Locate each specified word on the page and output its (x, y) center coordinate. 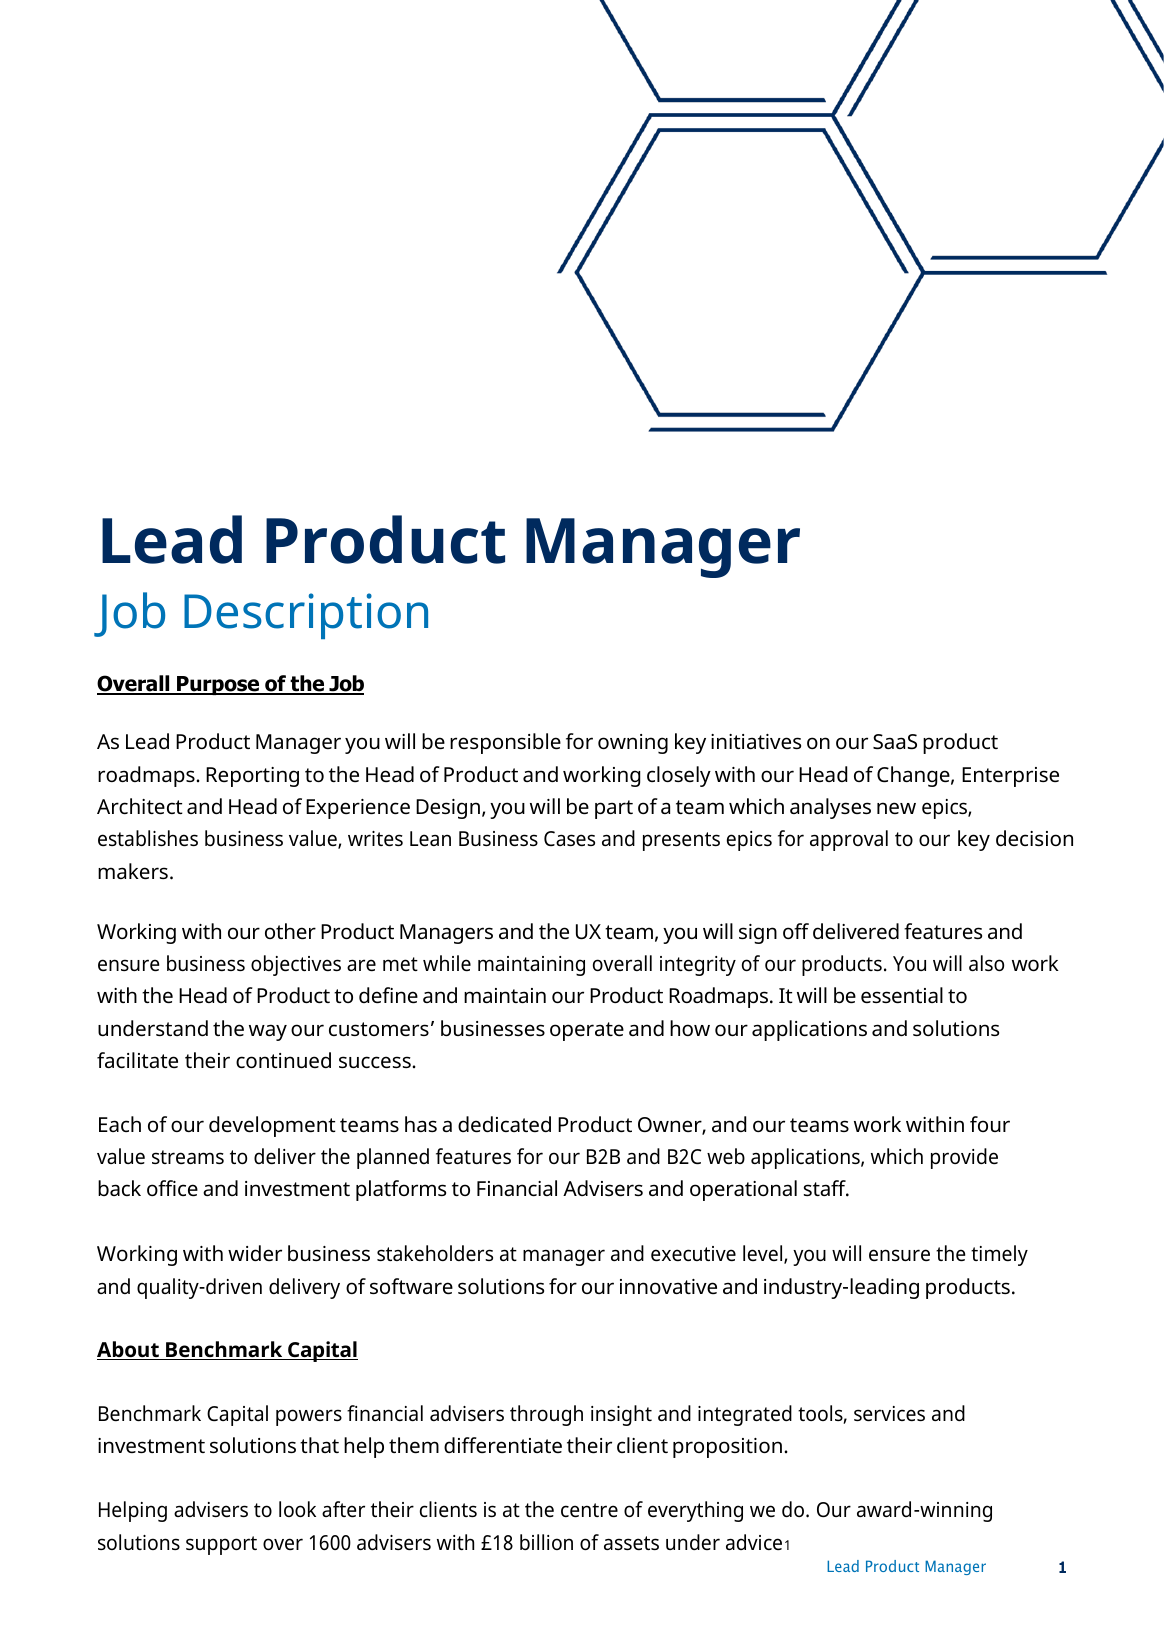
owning (633, 744)
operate (587, 1031)
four (990, 1124)
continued (283, 1060)
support (221, 1545)
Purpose (218, 685)
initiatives (756, 741)
